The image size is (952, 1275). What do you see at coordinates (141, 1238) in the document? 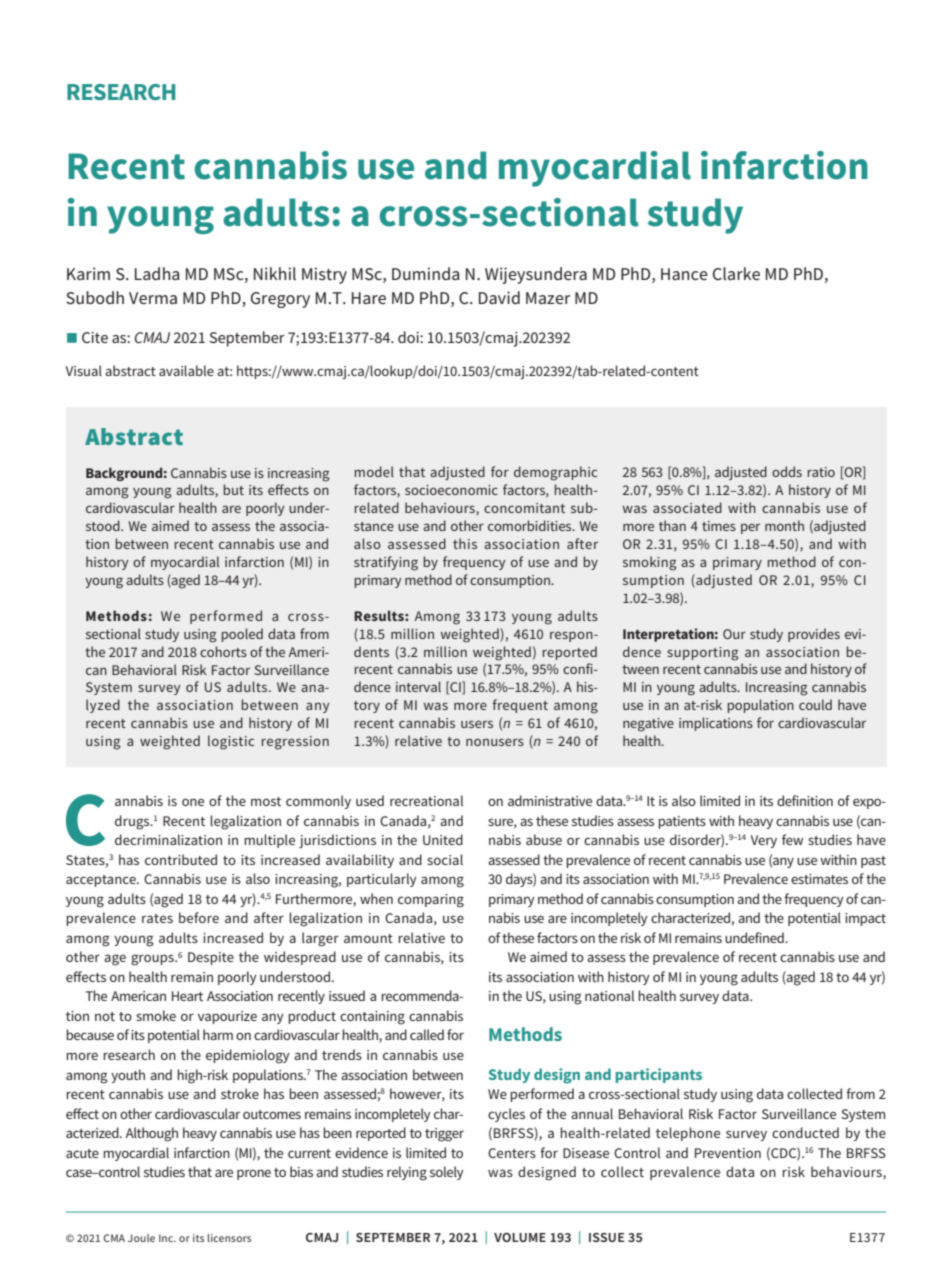
I see `Joule` at bounding box center [141, 1238].
